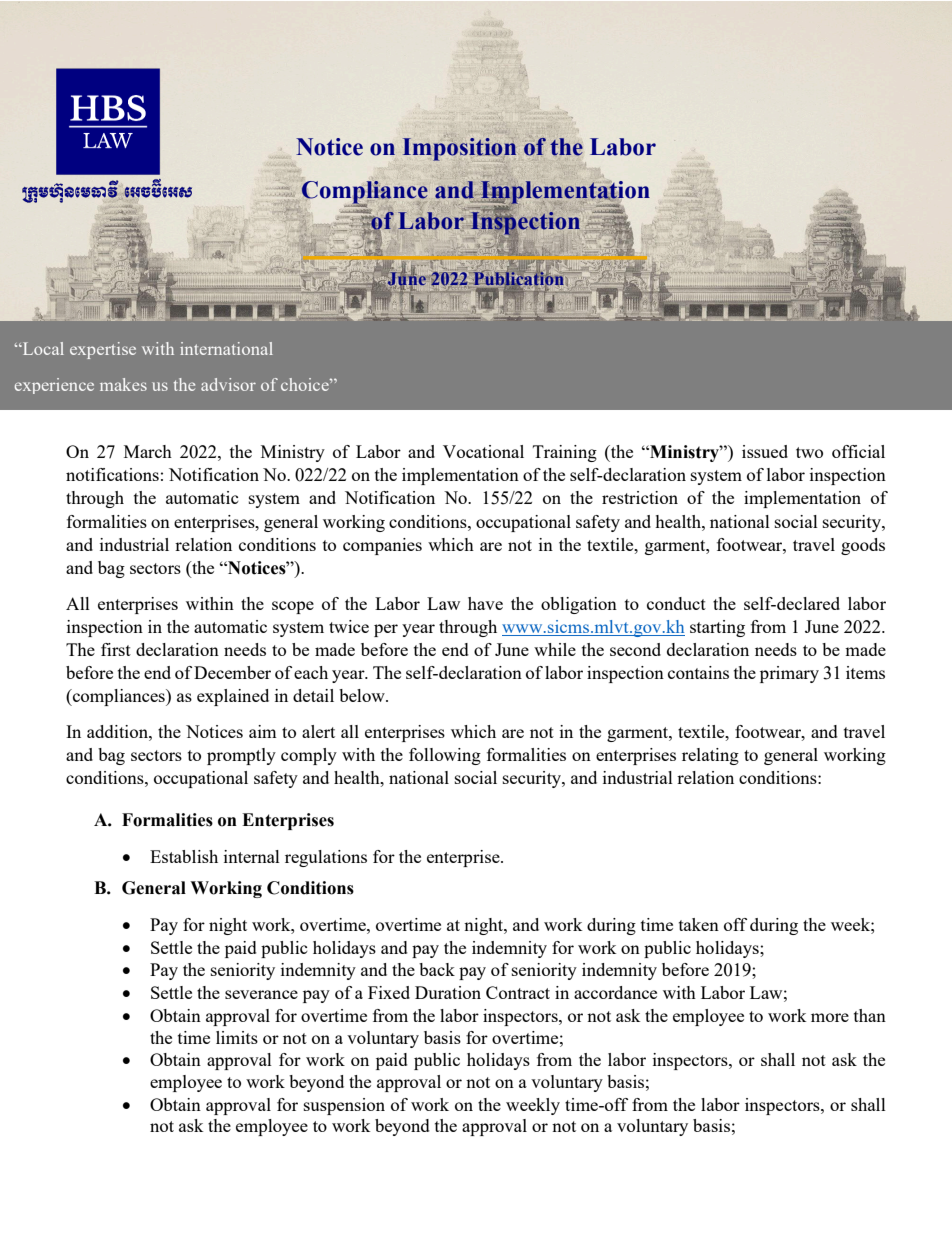 Image resolution: width=952 pixels, height=1233 pixels. What do you see at coordinates (483, 451) in the screenshot?
I see `Vocational` at bounding box center [483, 451].
